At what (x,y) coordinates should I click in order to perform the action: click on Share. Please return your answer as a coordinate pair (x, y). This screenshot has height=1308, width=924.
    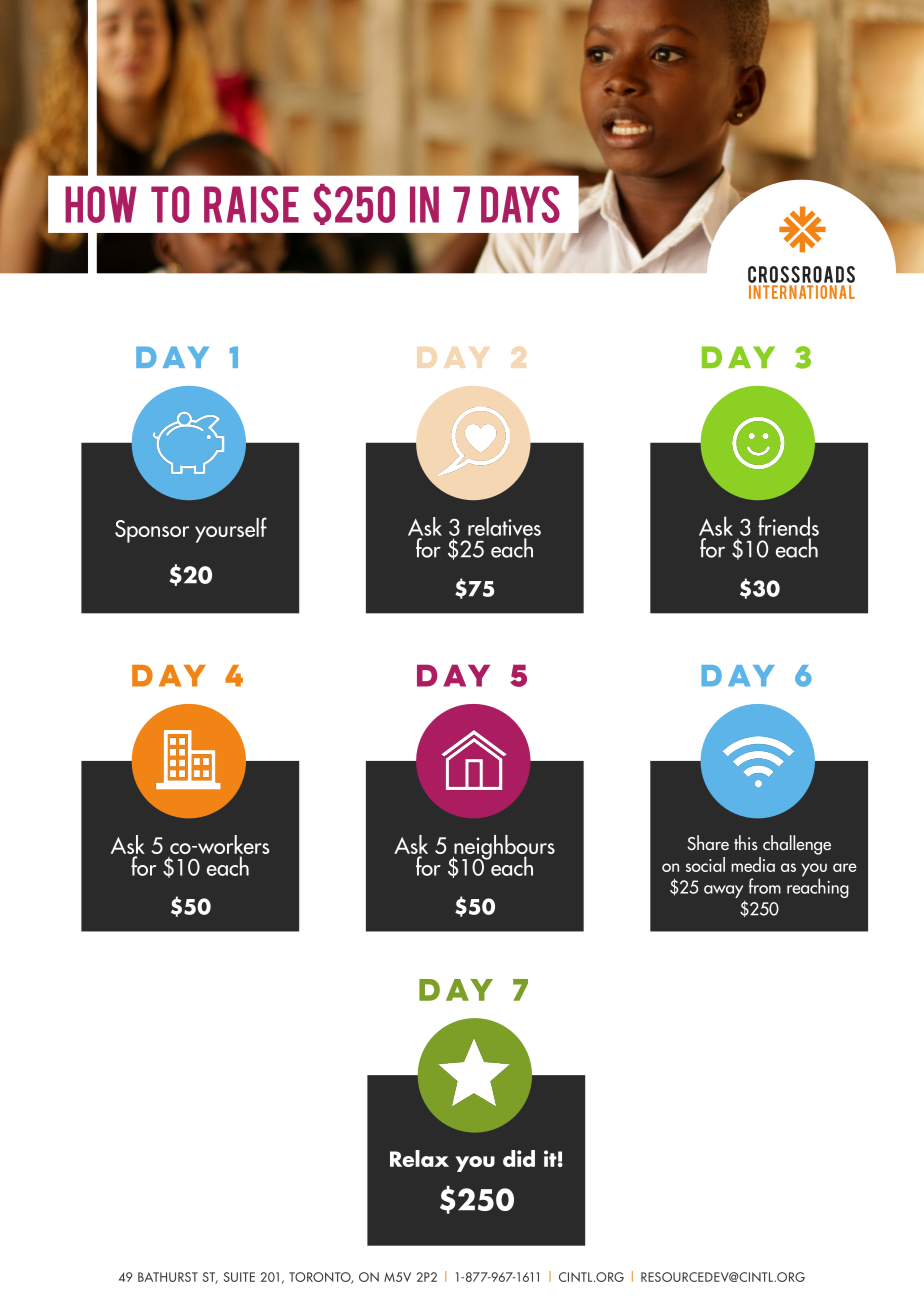
    Looking at the image, I should click on (708, 843).
